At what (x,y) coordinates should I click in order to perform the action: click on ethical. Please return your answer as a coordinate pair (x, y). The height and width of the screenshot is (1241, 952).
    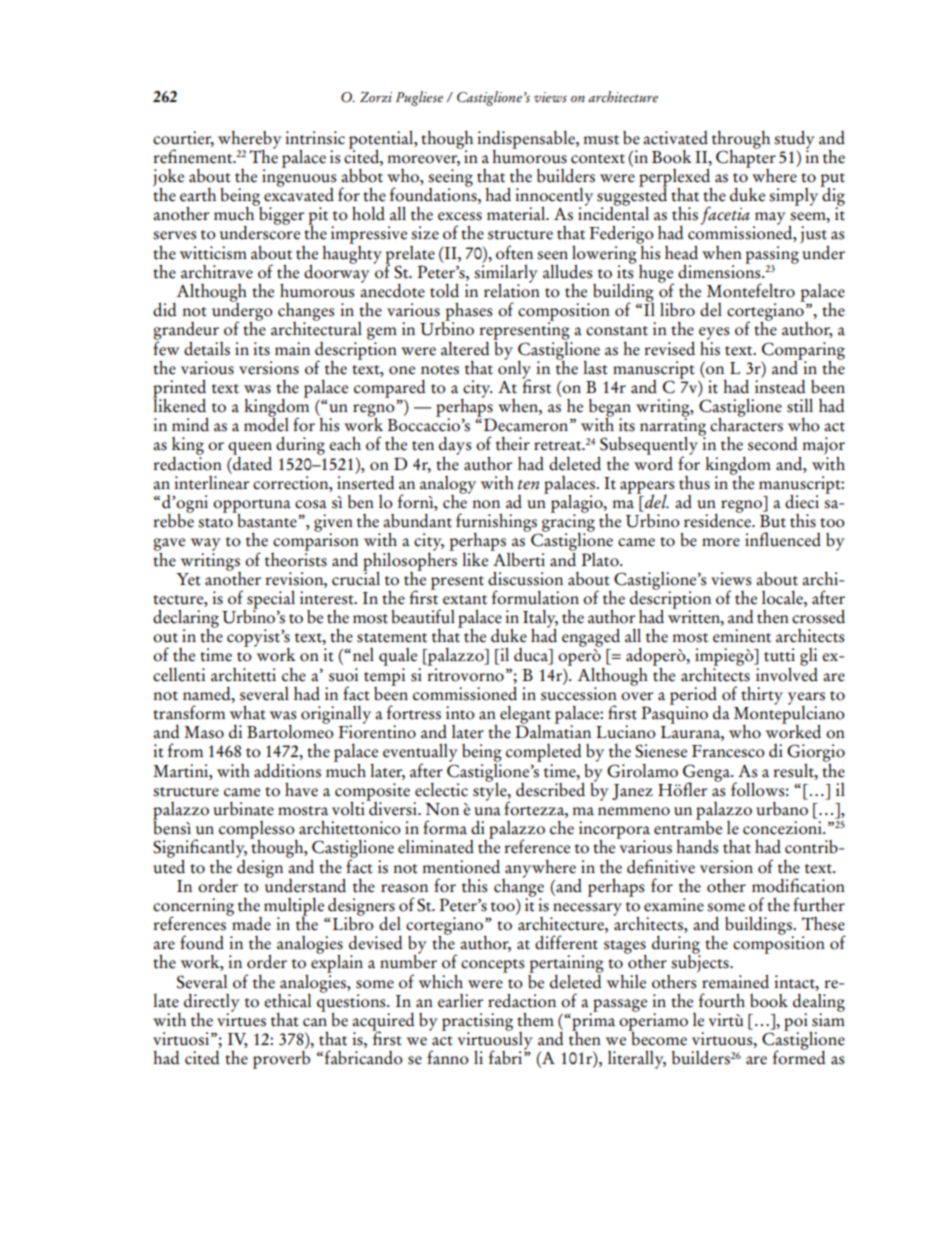
    Looking at the image, I should click on (287, 1001).
